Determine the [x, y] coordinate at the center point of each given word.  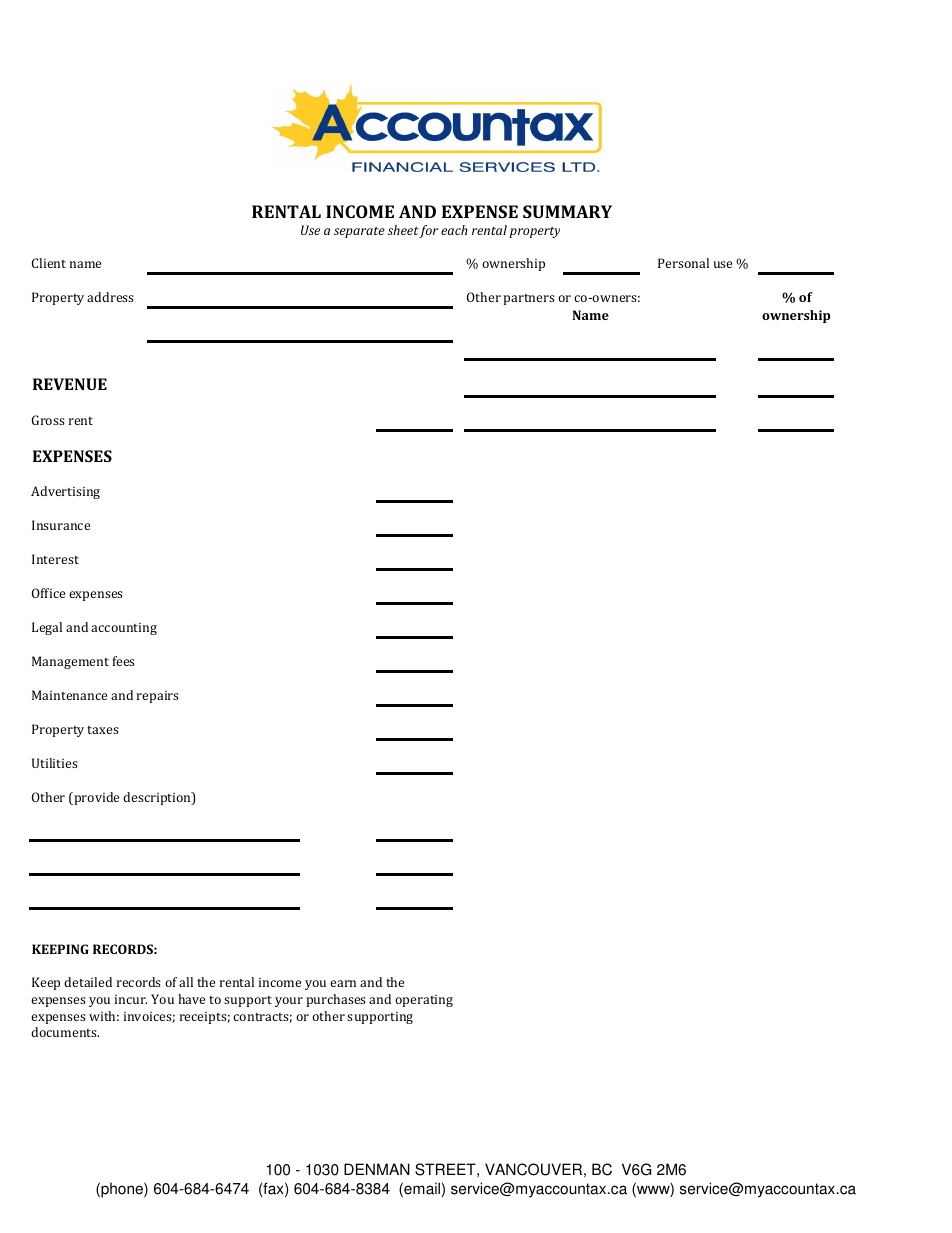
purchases [336, 1000]
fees [124, 661]
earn [343, 983]
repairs [158, 697]
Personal [683, 263]
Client [49, 263]
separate [359, 232]
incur [131, 999]
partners [529, 299]
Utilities [55, 763]
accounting [124, 629]
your [289, 1002]
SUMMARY [567, 211]
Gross [48, 420]
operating [424, 1001]
